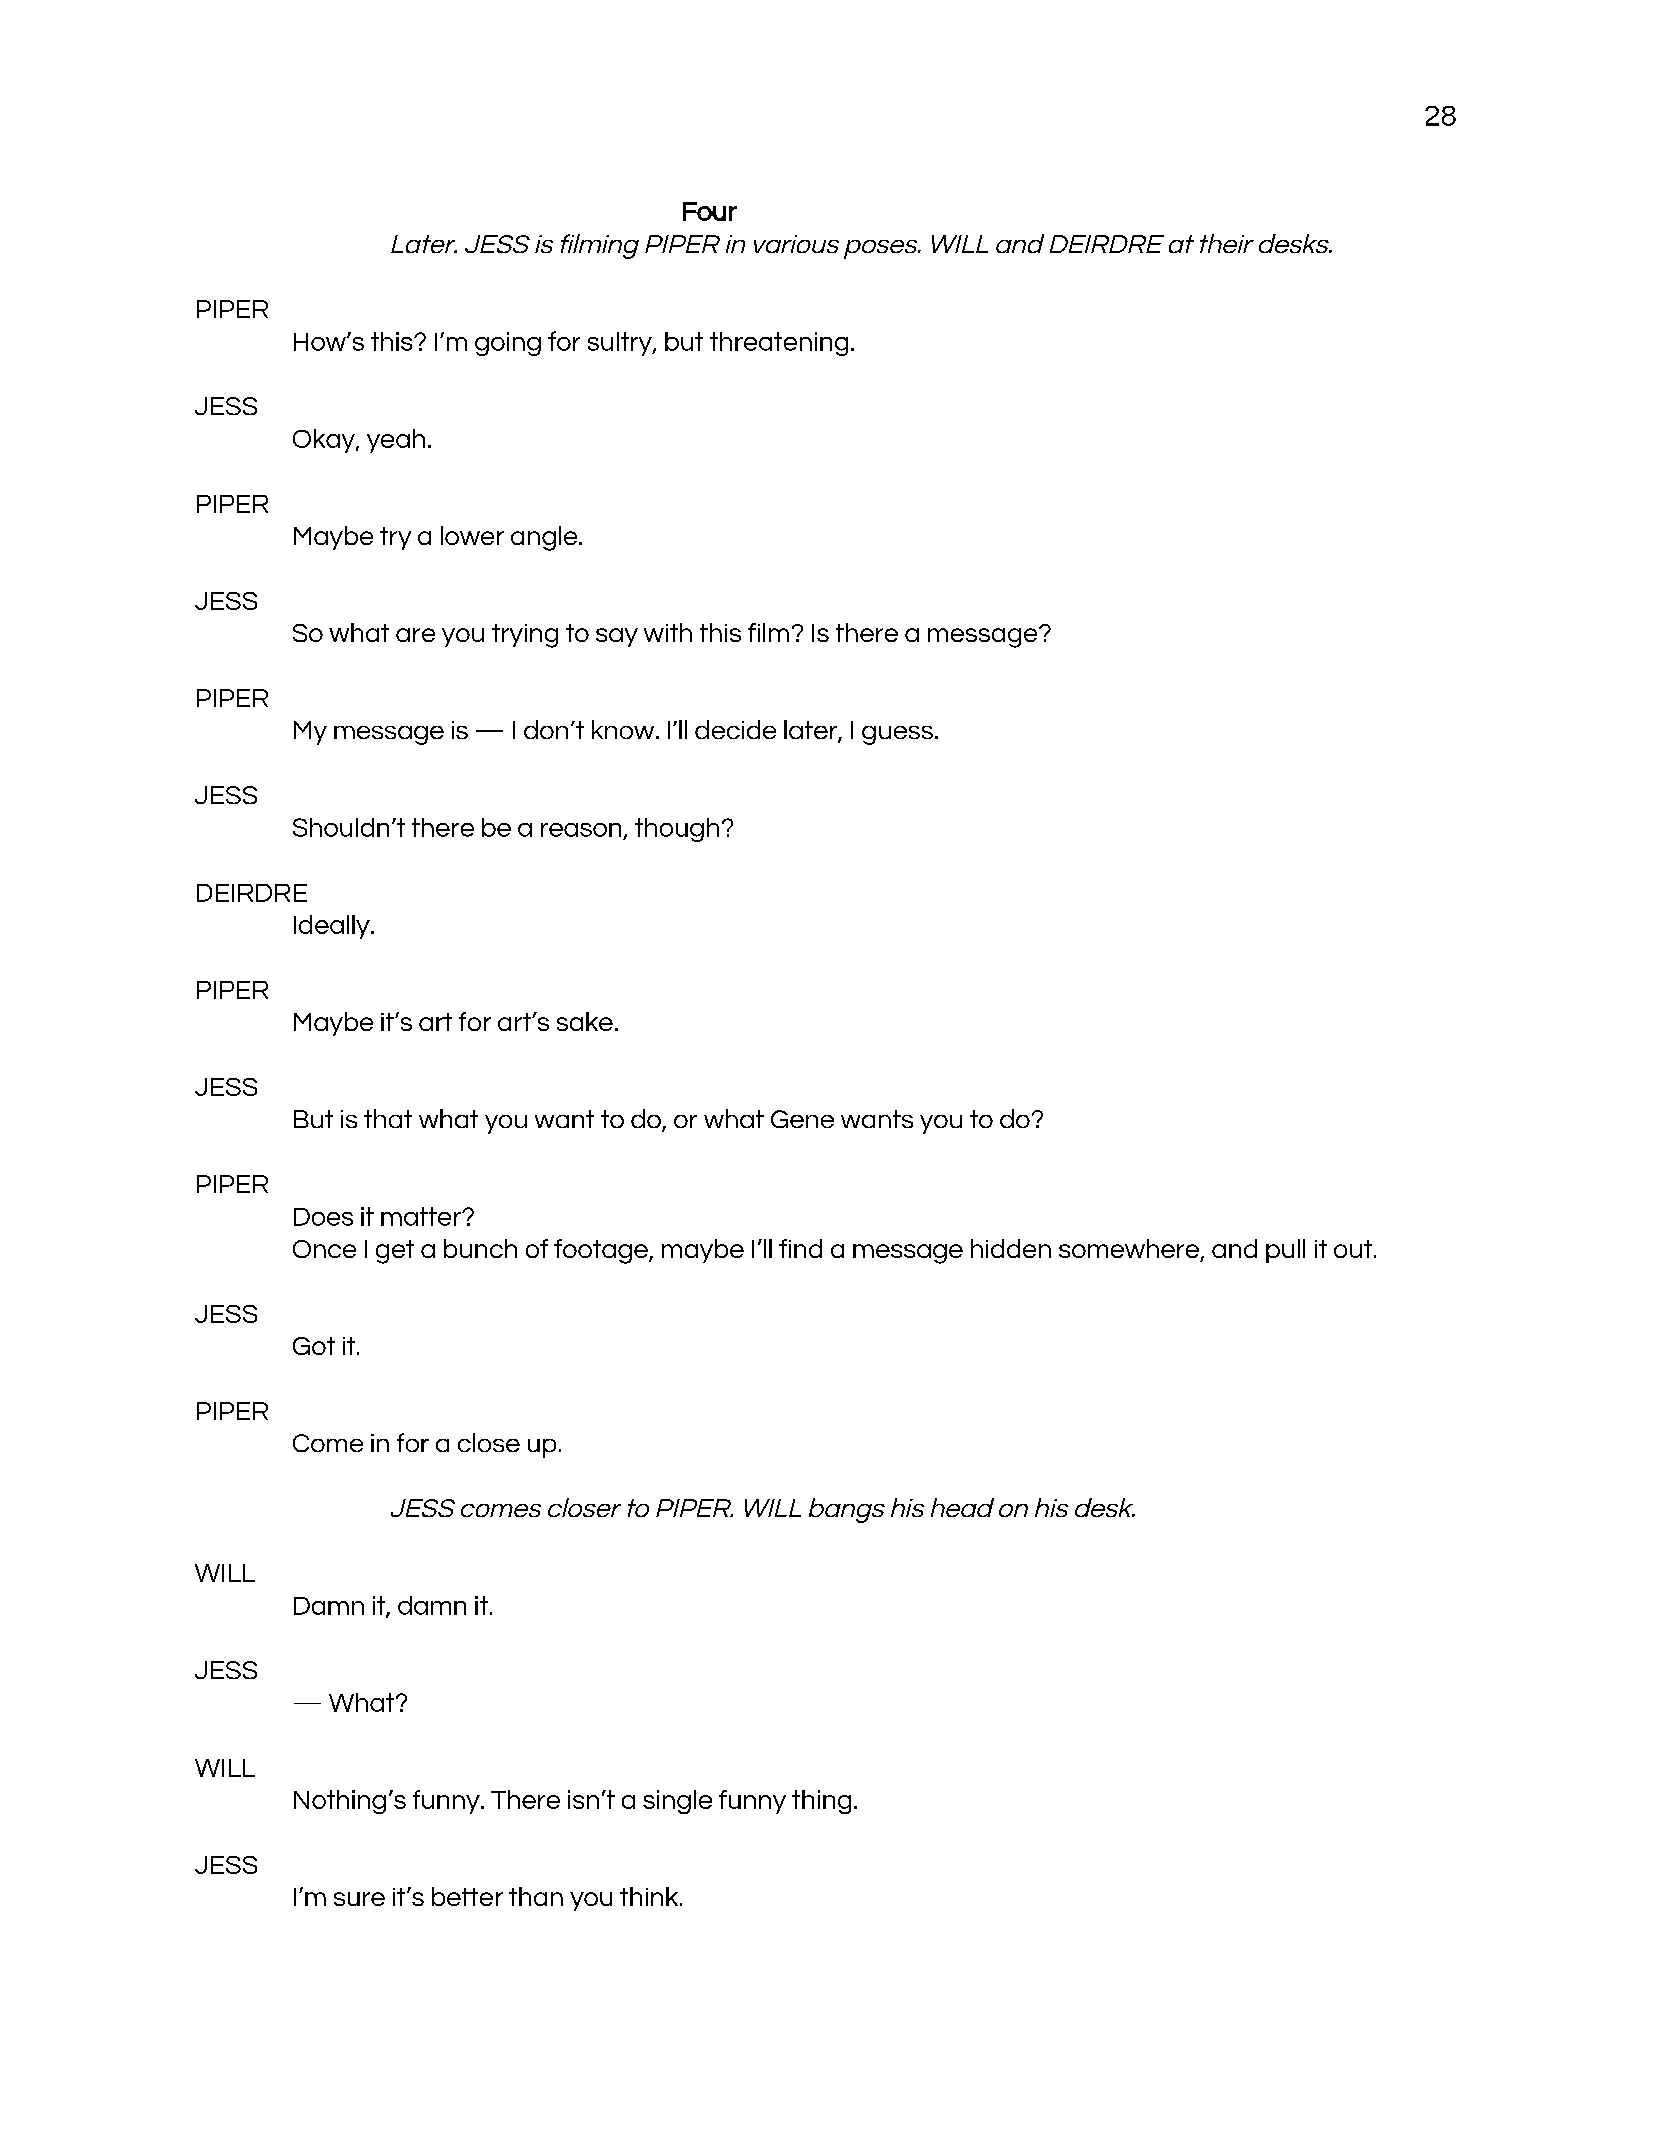 This screenshot has height=2139, width=1653. Describe the element at coordinates (467, 1896) in the screenshot. I see `better` at that location.
